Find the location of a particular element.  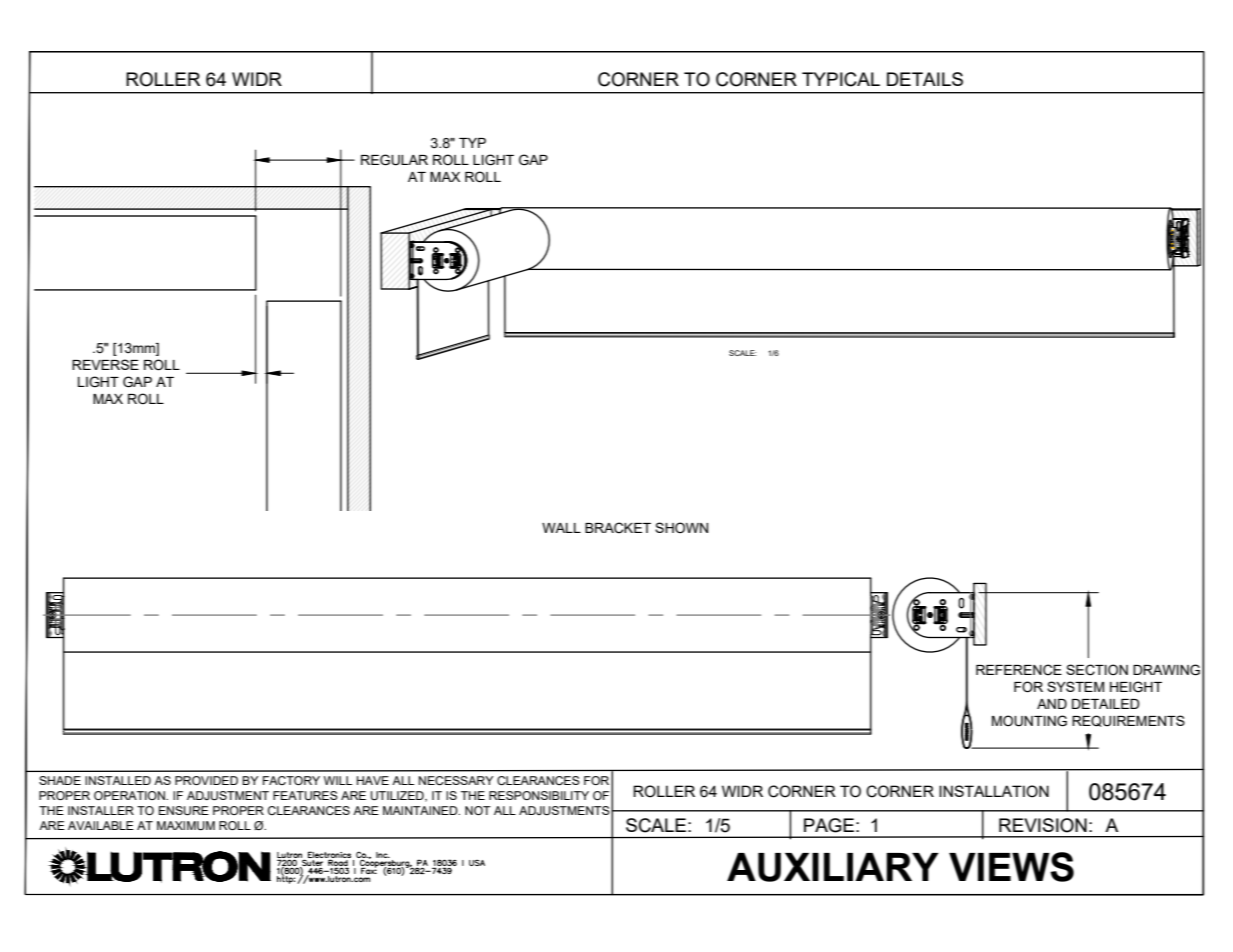

DETAILS is located at coordinates (925, 79).
